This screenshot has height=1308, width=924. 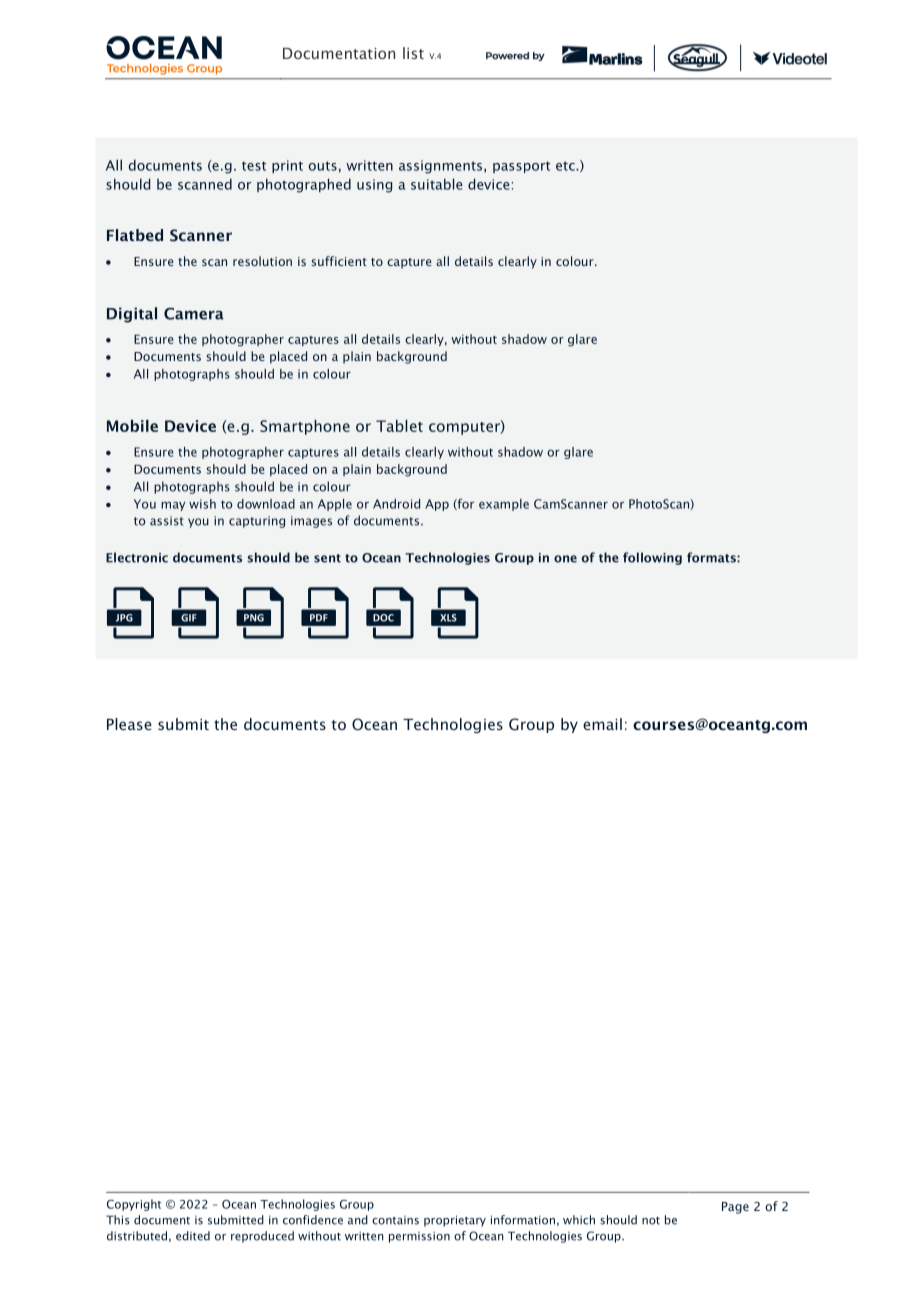 I want to click on sent, so click(x=327, y=558).
